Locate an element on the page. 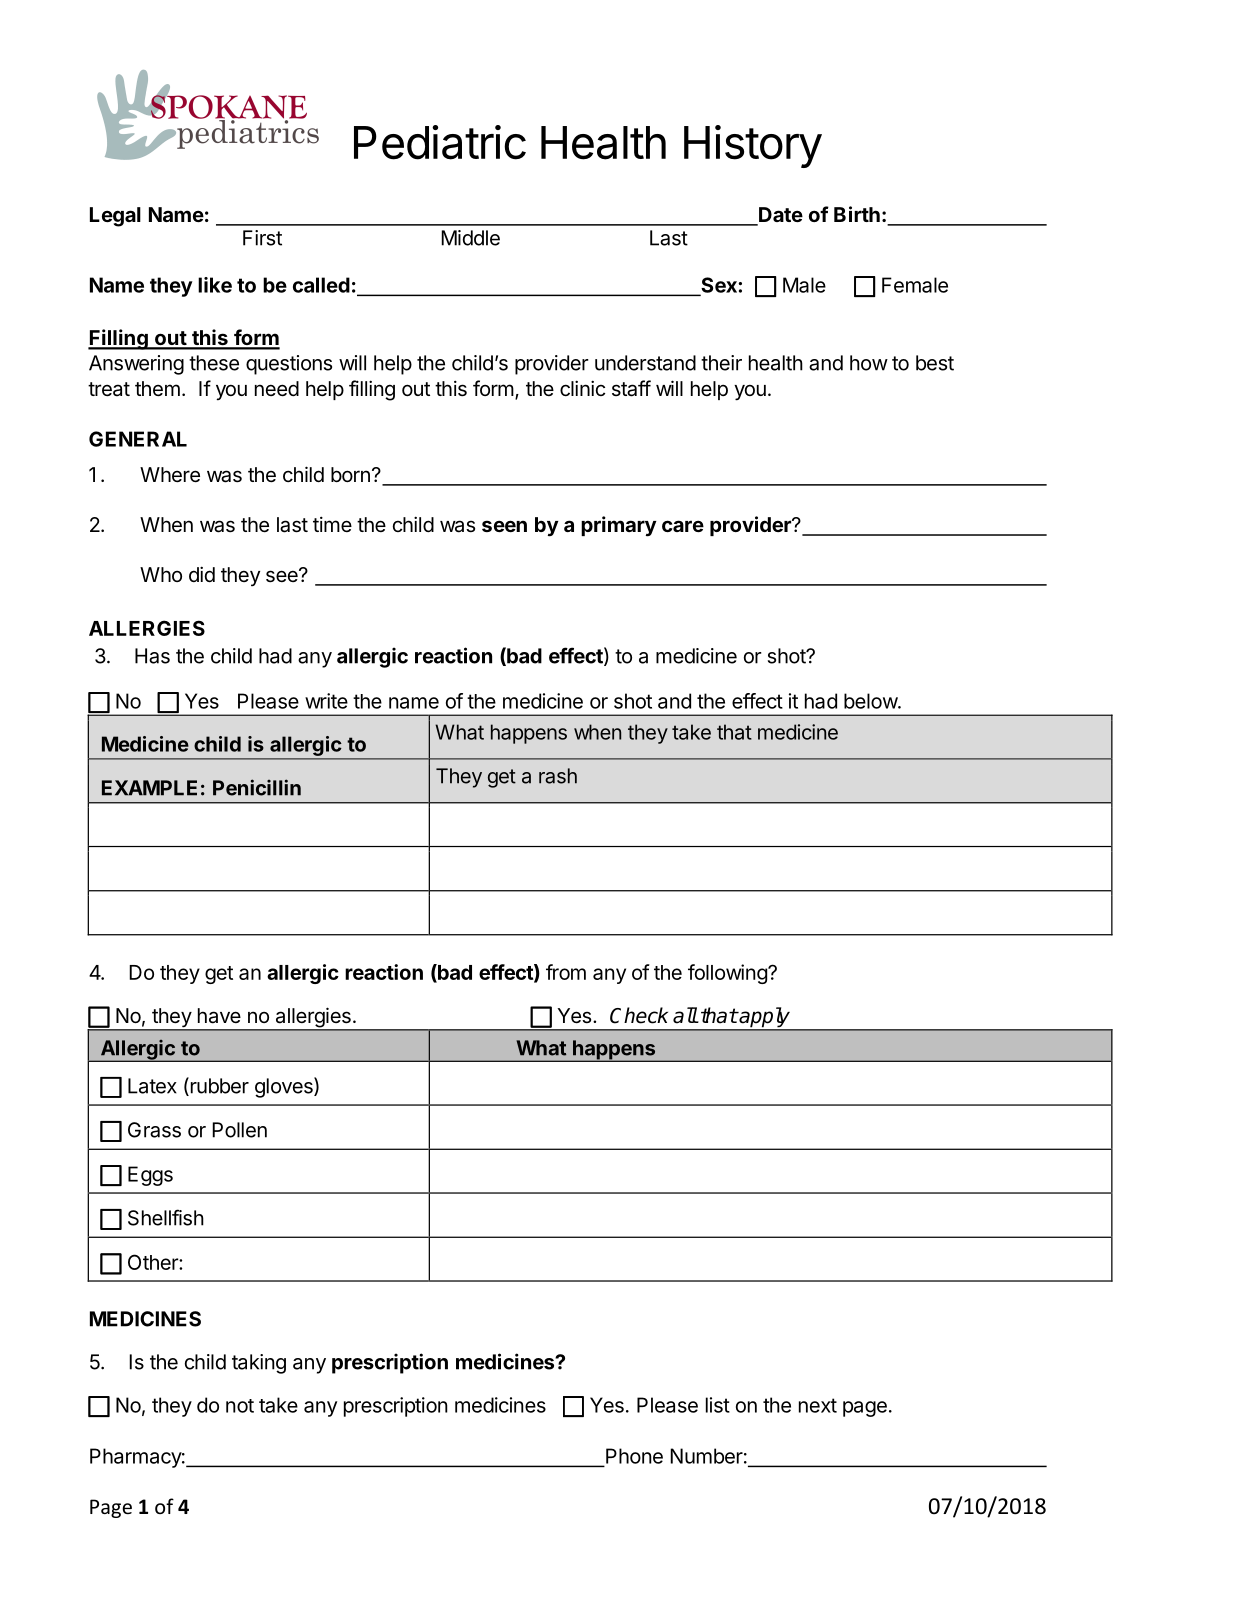 This image has width=1253, height=1622. rubber is located at coordinates (218, 1086).
